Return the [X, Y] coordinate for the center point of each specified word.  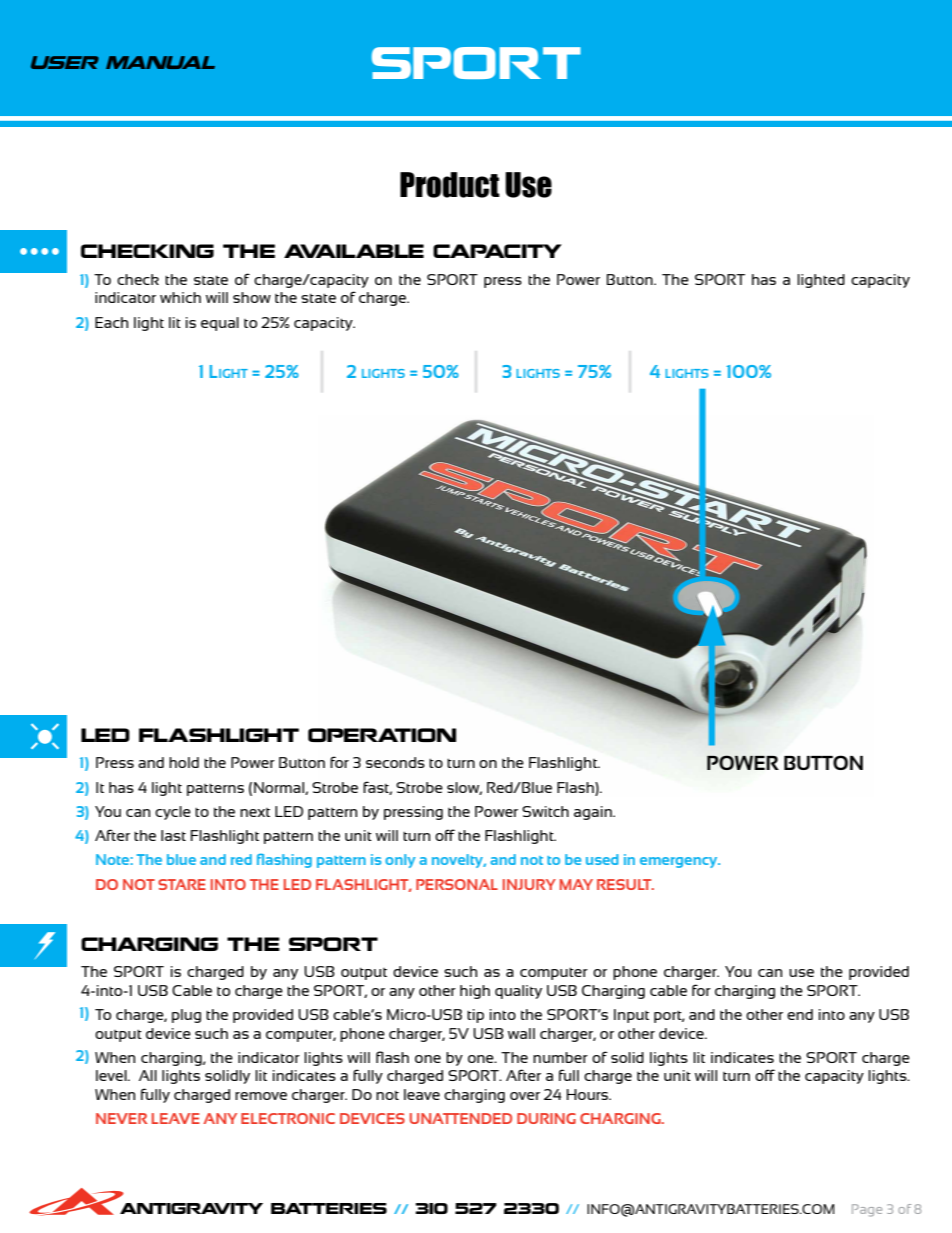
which [180, 297]
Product [450, 185]
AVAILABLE [354, 251]
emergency [680, 862]
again [594, 813]
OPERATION [382, 735]
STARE [182, 884]
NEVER [121, 1118]
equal [220, 324]
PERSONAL [457, 884]
